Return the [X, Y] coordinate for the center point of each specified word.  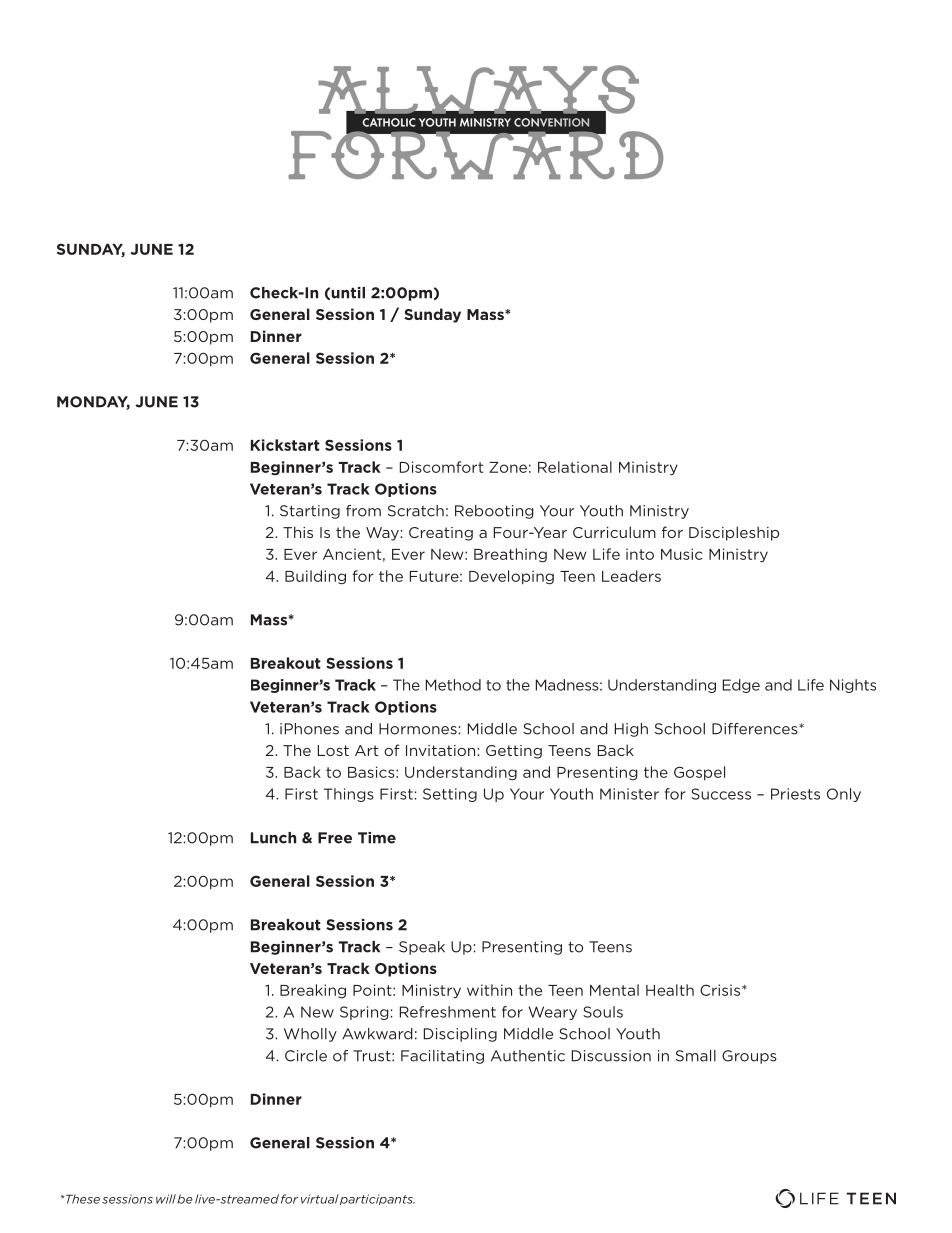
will [166, 1199]
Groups [749, 1057]
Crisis [721, 990]
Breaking [313, 991]
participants [377, 1199]
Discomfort [441, 467]
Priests [795, 794]
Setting [450, 795]
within [489, 990]
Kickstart [285, 445]
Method [453, 685]
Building [315, 577]
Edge [741, 686]
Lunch [273, 838]
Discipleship [734, 533]
